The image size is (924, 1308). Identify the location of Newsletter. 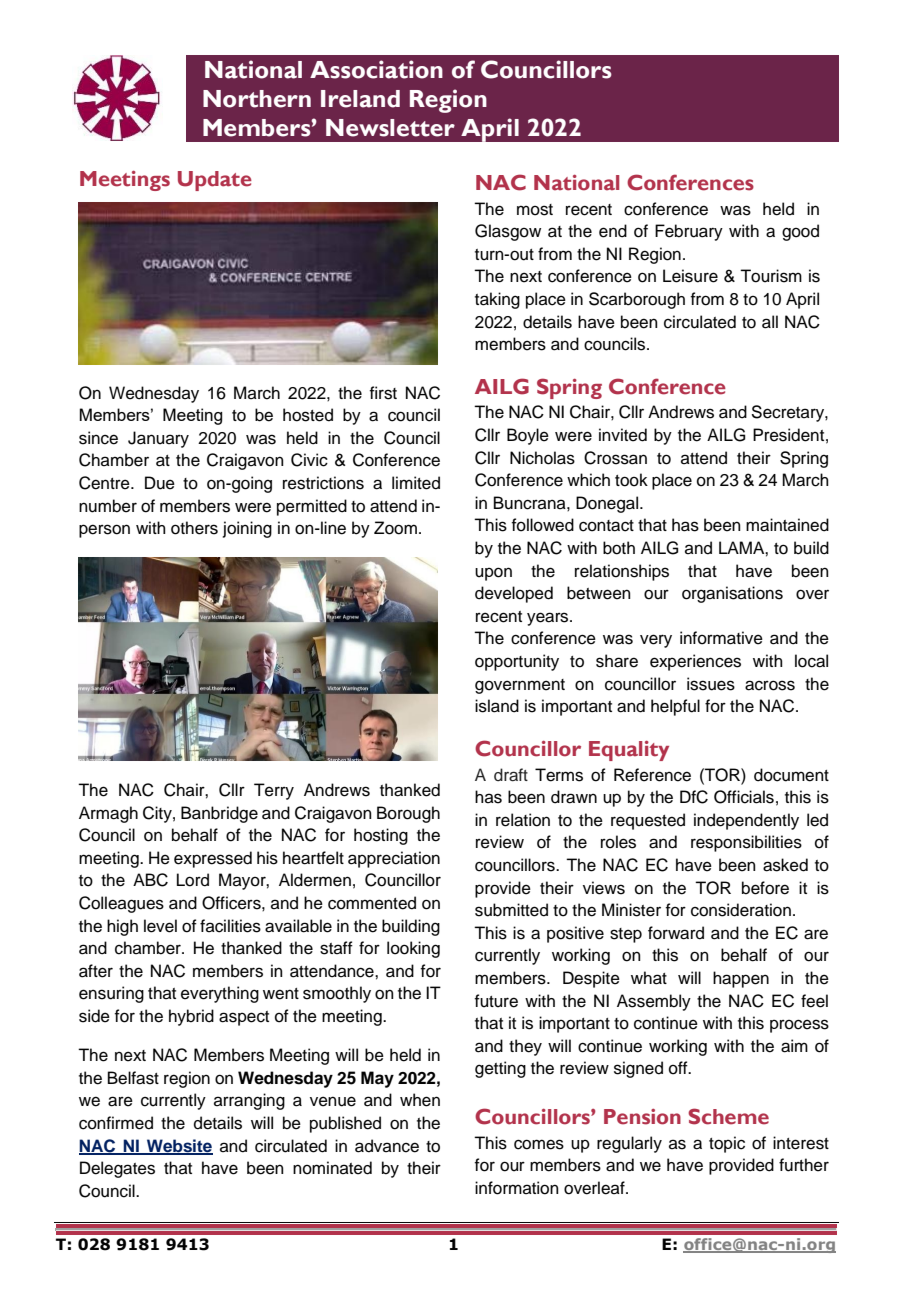
(390, 128).
